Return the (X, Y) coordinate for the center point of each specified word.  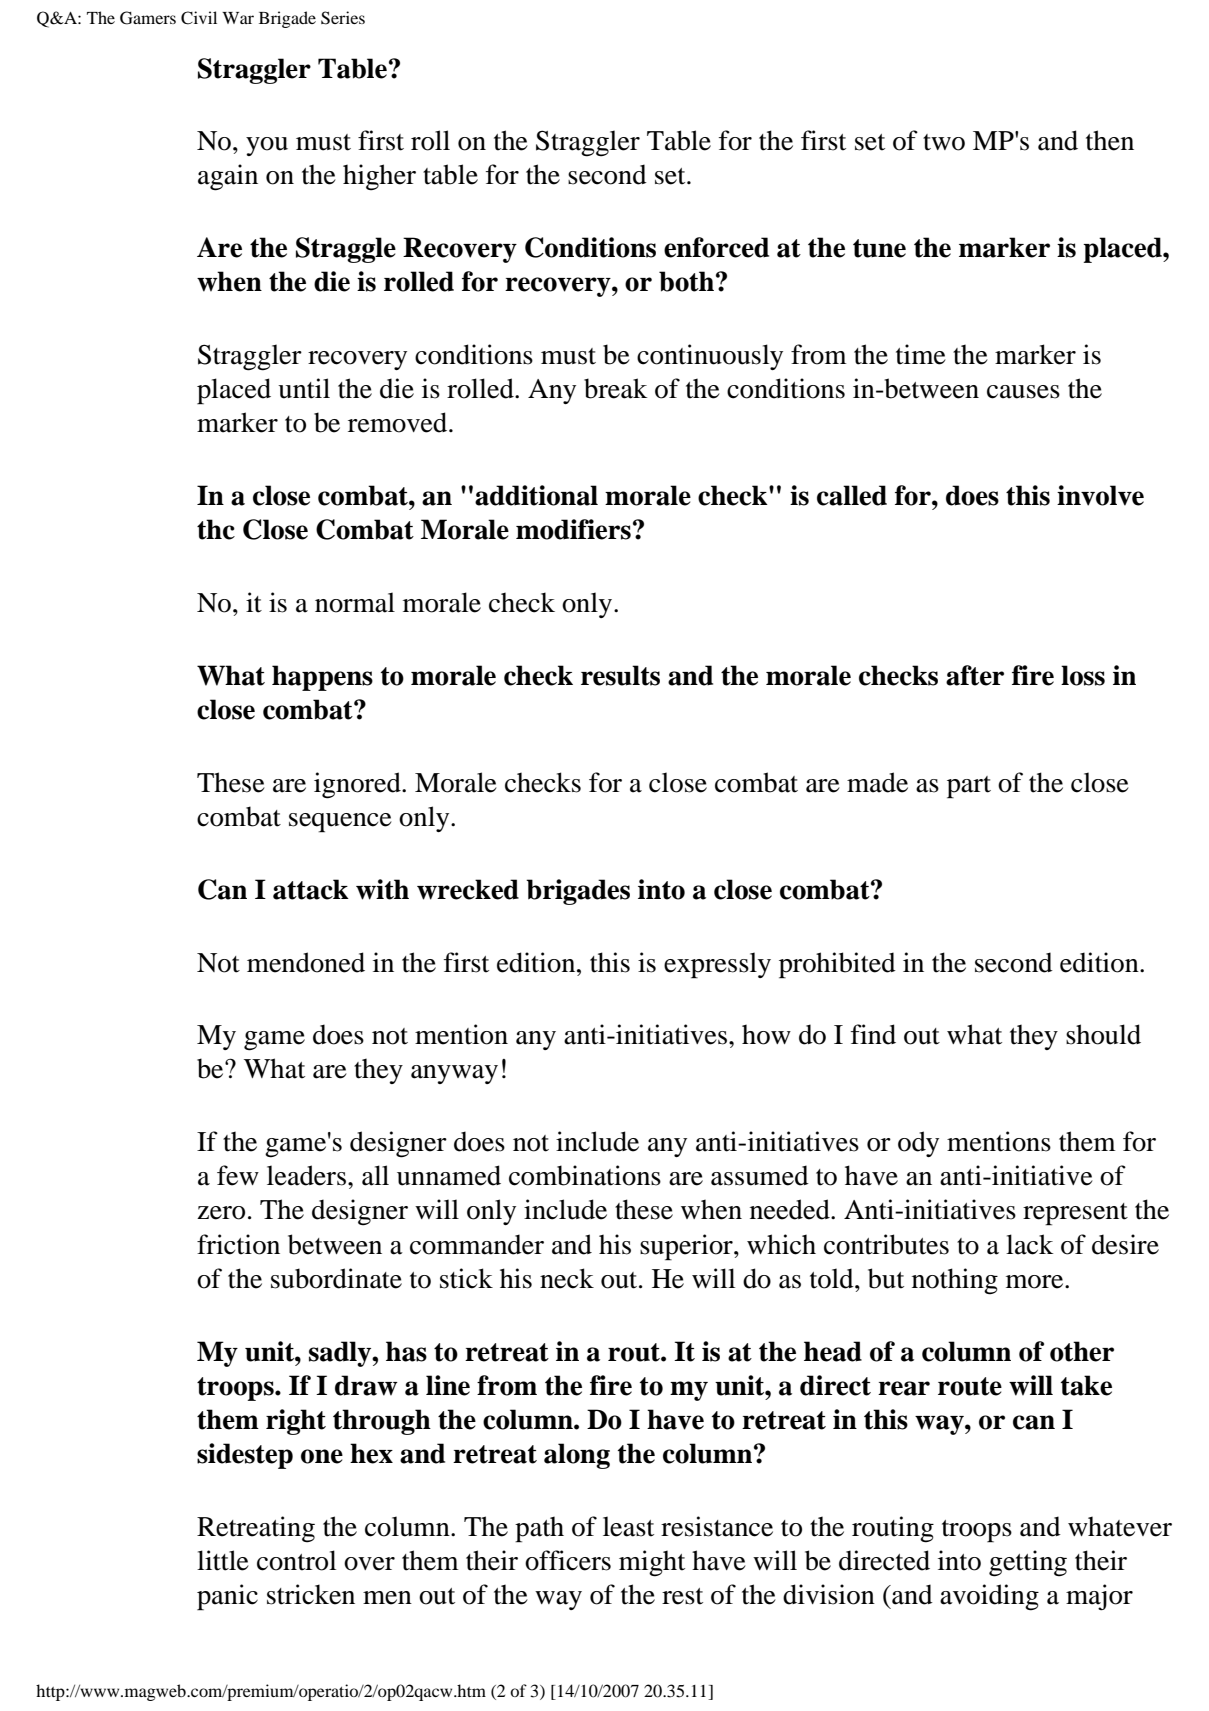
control (296, 1560)
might (652, 1563)
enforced (716, 247)
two (944, 142)
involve (1100, 495)
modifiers (573, 529)
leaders (306, 1175)
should (1103, 1034)
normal (355, 602)
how (766, 1034)
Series (343, 18)
